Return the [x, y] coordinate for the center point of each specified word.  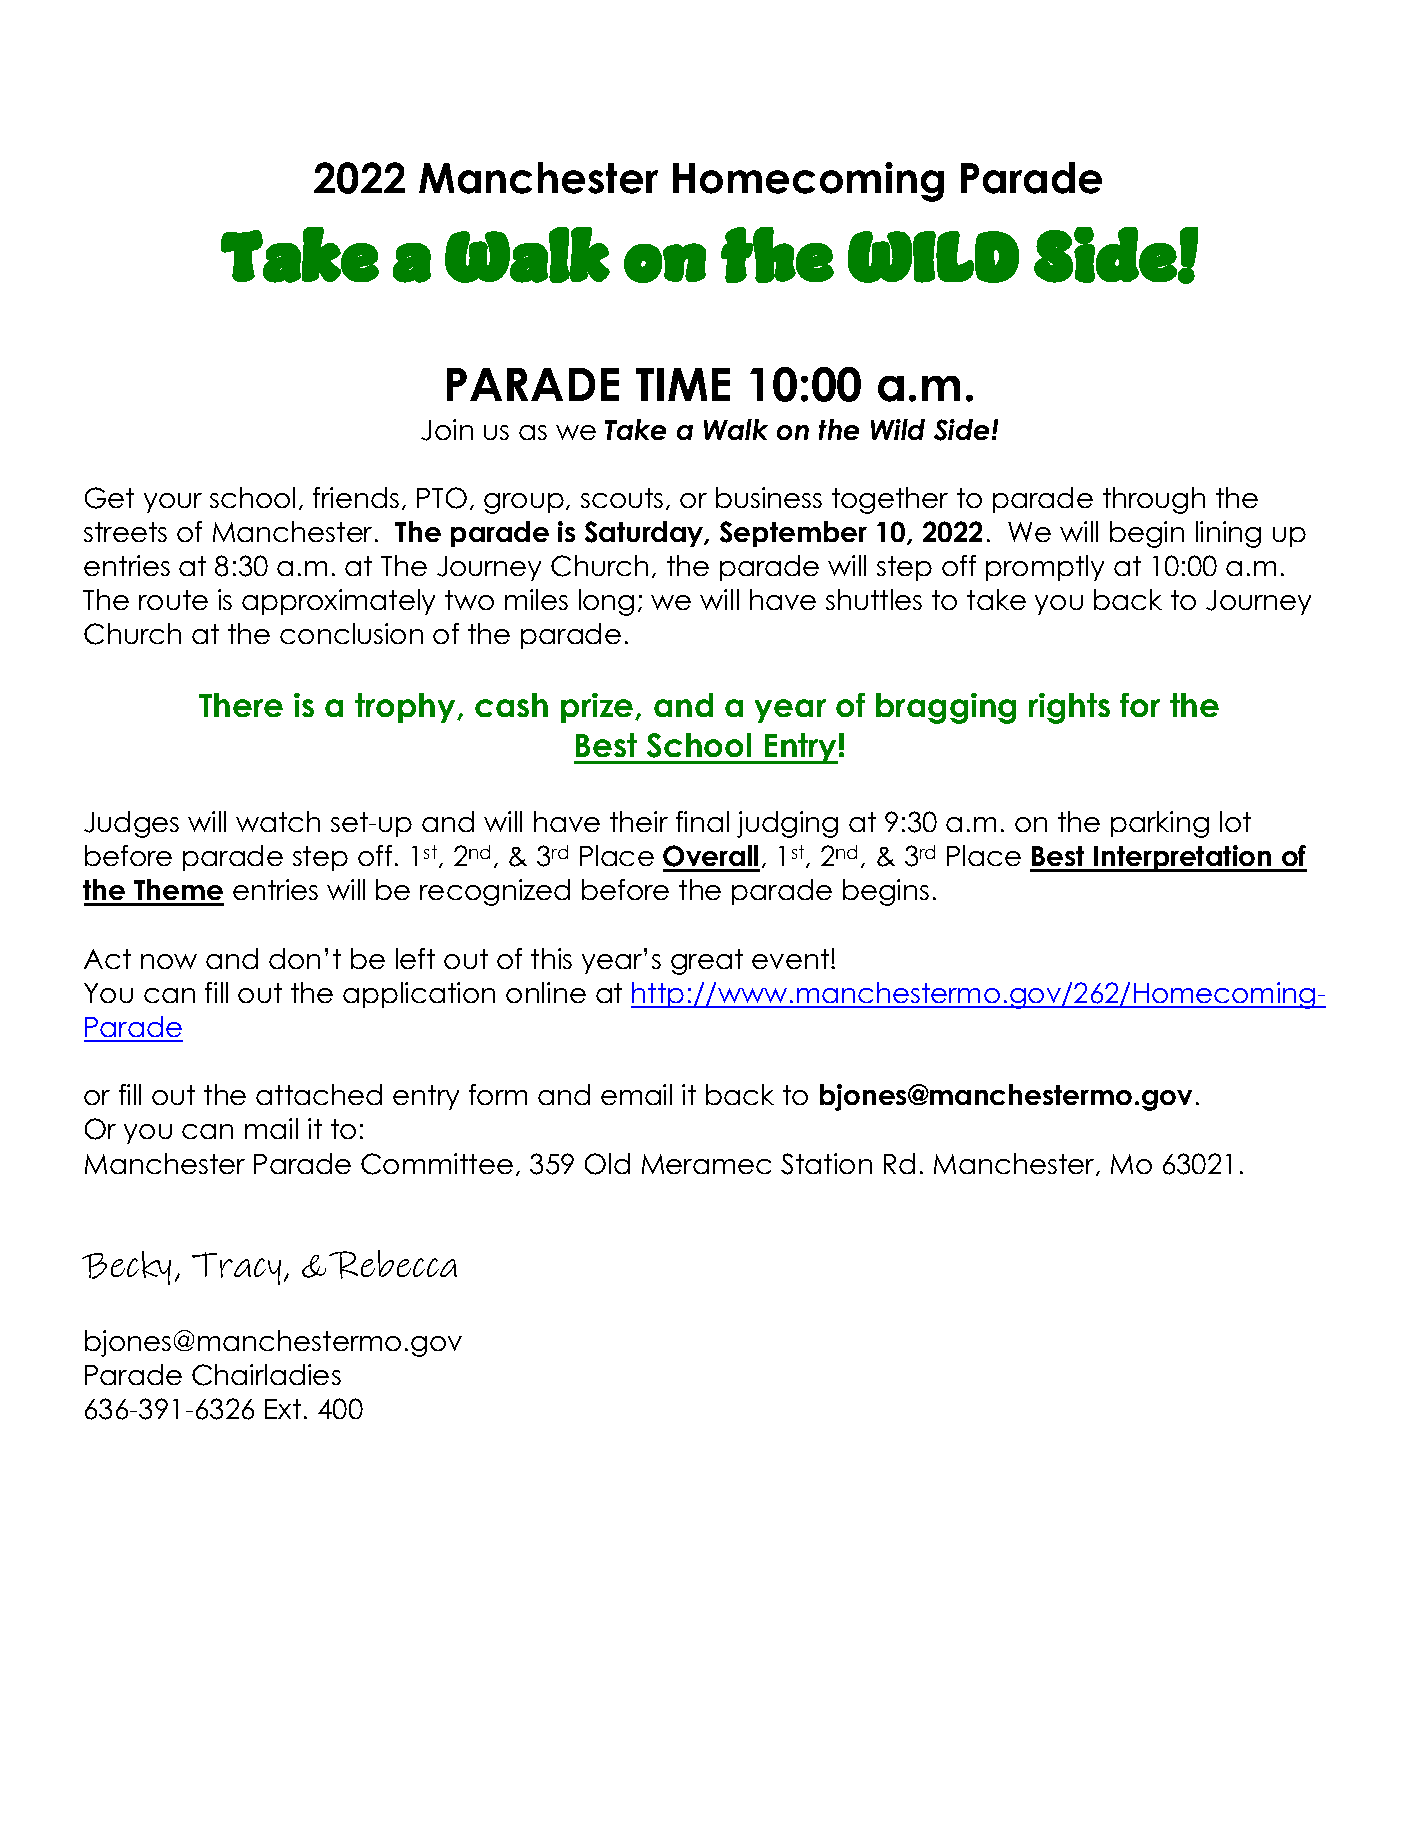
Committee [437, 1164]
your [173, 503]
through [1154, 500]
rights [1069, 708]
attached [319, 1094]
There [241, 705]
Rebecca [393, 1264]
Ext [283, 1409]
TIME [683, 384]
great [707, 962]
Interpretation [1183, 858]
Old [607, 1164]
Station [826, 1164]
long [606, 602]
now [169, 961]
